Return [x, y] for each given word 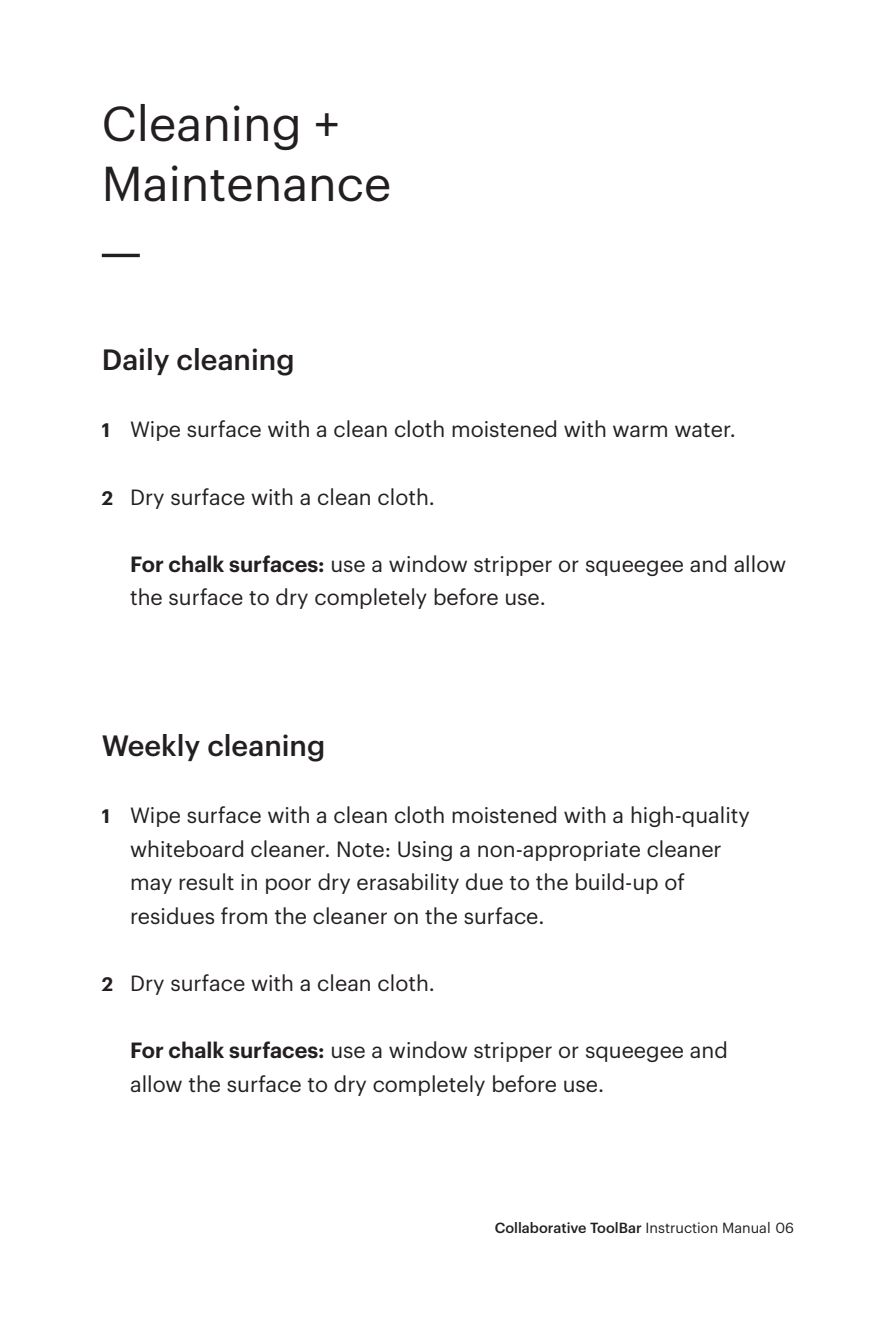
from [244, 915]
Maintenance [248, 183]
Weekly [151, 747]
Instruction [682, 1227]
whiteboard [186, 848]
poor [288, 886]
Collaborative [540, 1227]
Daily [136, 361]
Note [361, 849]
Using [425, 851]
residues [172, 915]
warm [640, 431]
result [206, 881]
